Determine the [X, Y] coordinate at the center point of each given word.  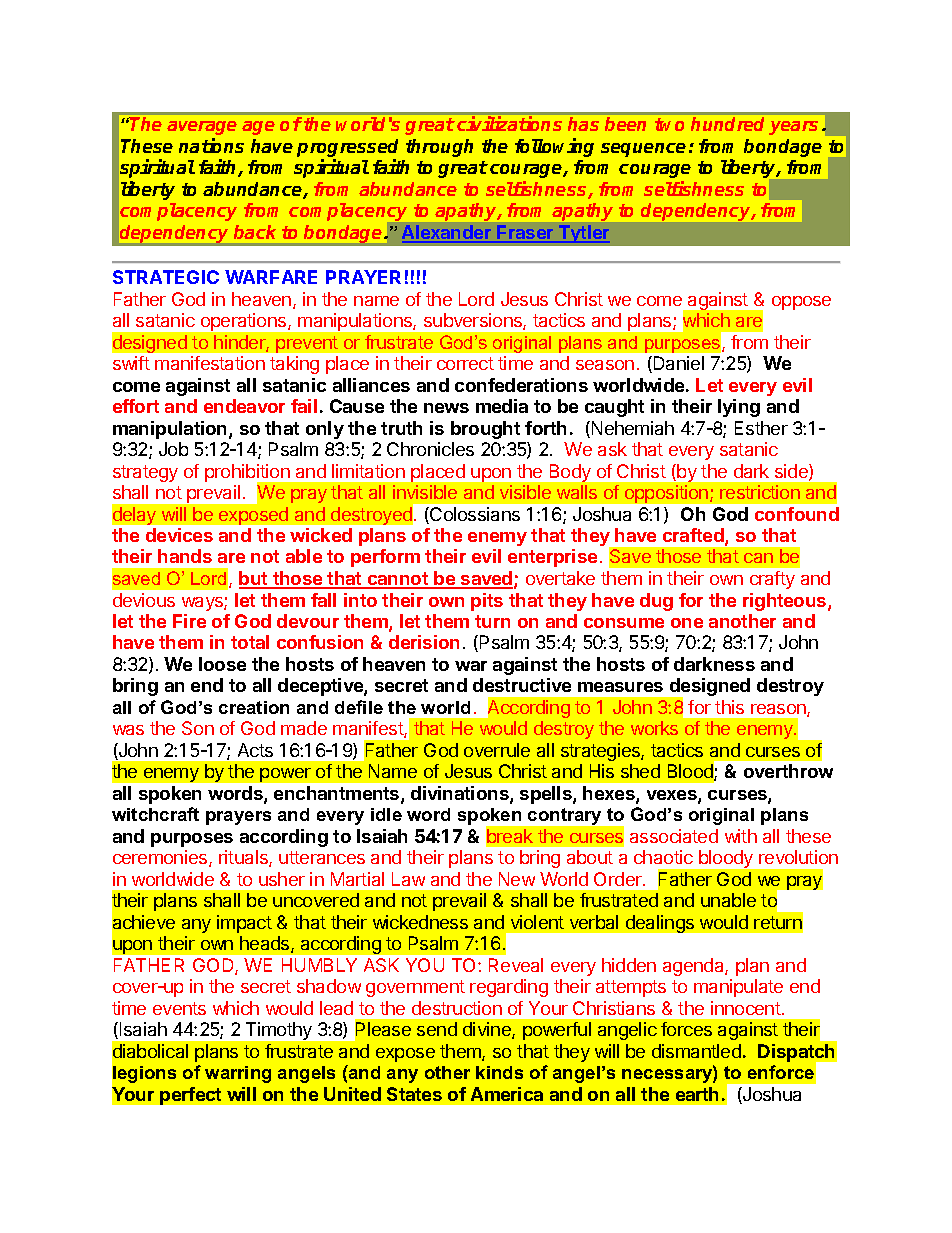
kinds [499, 1072]
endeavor [244, 406]
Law [408, 879]
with [741, 836]
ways [203, 604]
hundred [727, 124]
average [202, 128]
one [687, 623]
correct [465, 363]
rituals [244, 858]
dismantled [696, 1051]
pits [487, 602]
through [439, 148]
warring [238, 1074]
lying [739, 408]
